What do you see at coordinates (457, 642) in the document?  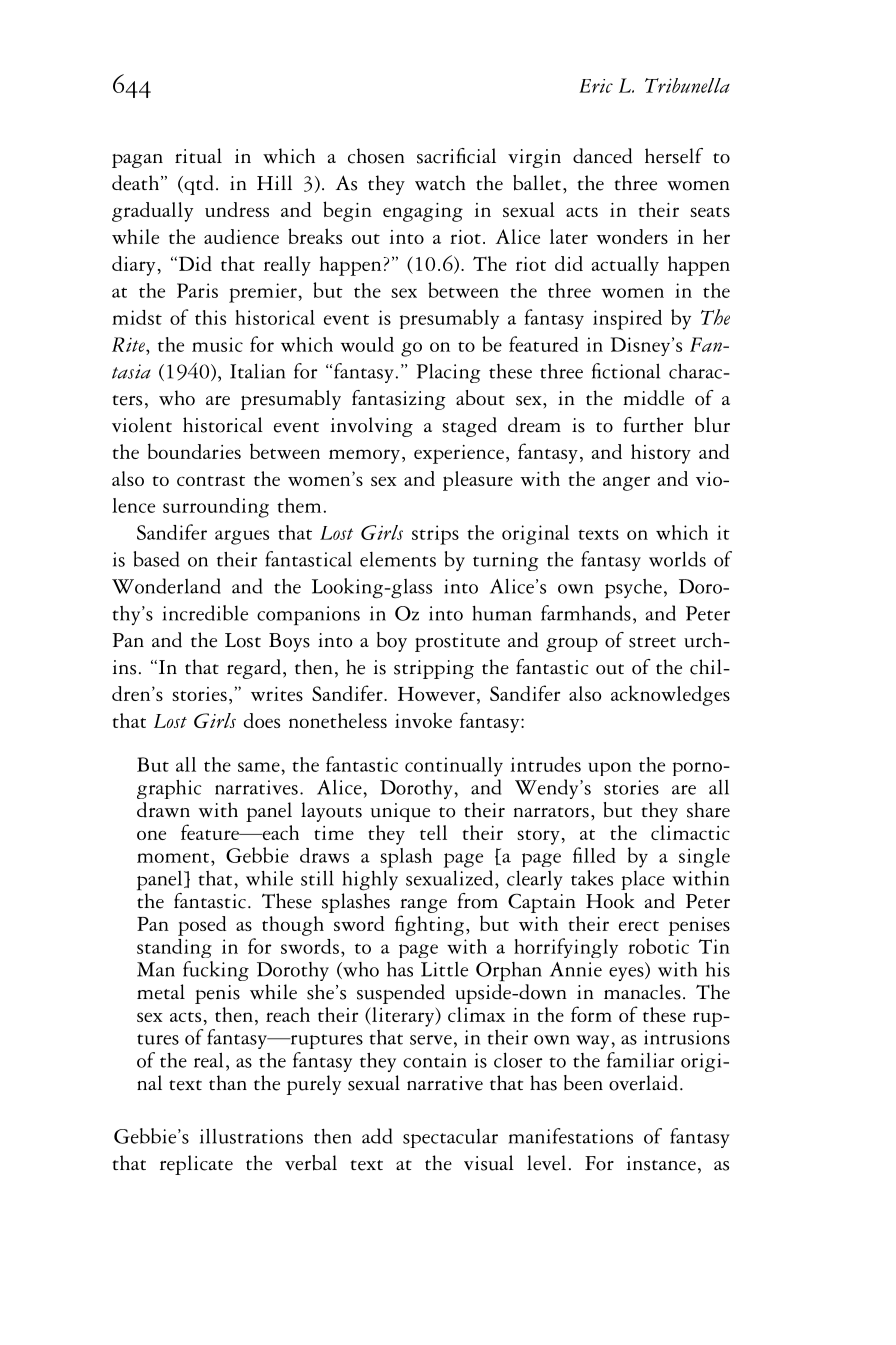 I see `prostitute` at bounding box center [457, 642].
